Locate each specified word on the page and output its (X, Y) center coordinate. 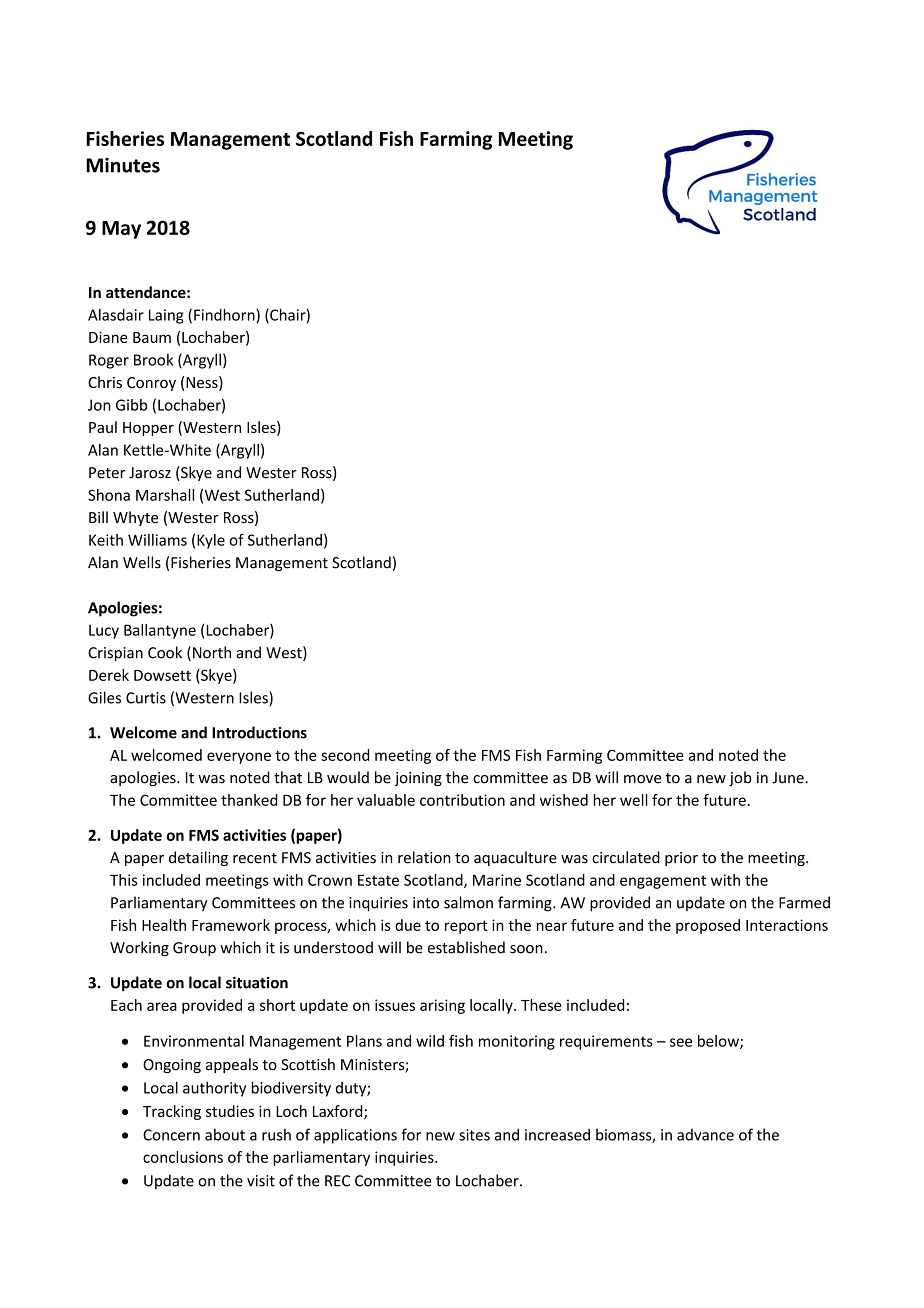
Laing (166, 316)
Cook (165, 652)
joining (418, 779)
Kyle (211, 541)
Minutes (123, 165)
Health (164, 925)
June (789, 778)
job (740, 778)
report (466, 927)
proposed (708, 926)
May (121, 230)
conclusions (183, 1157)
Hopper (148, 429)
